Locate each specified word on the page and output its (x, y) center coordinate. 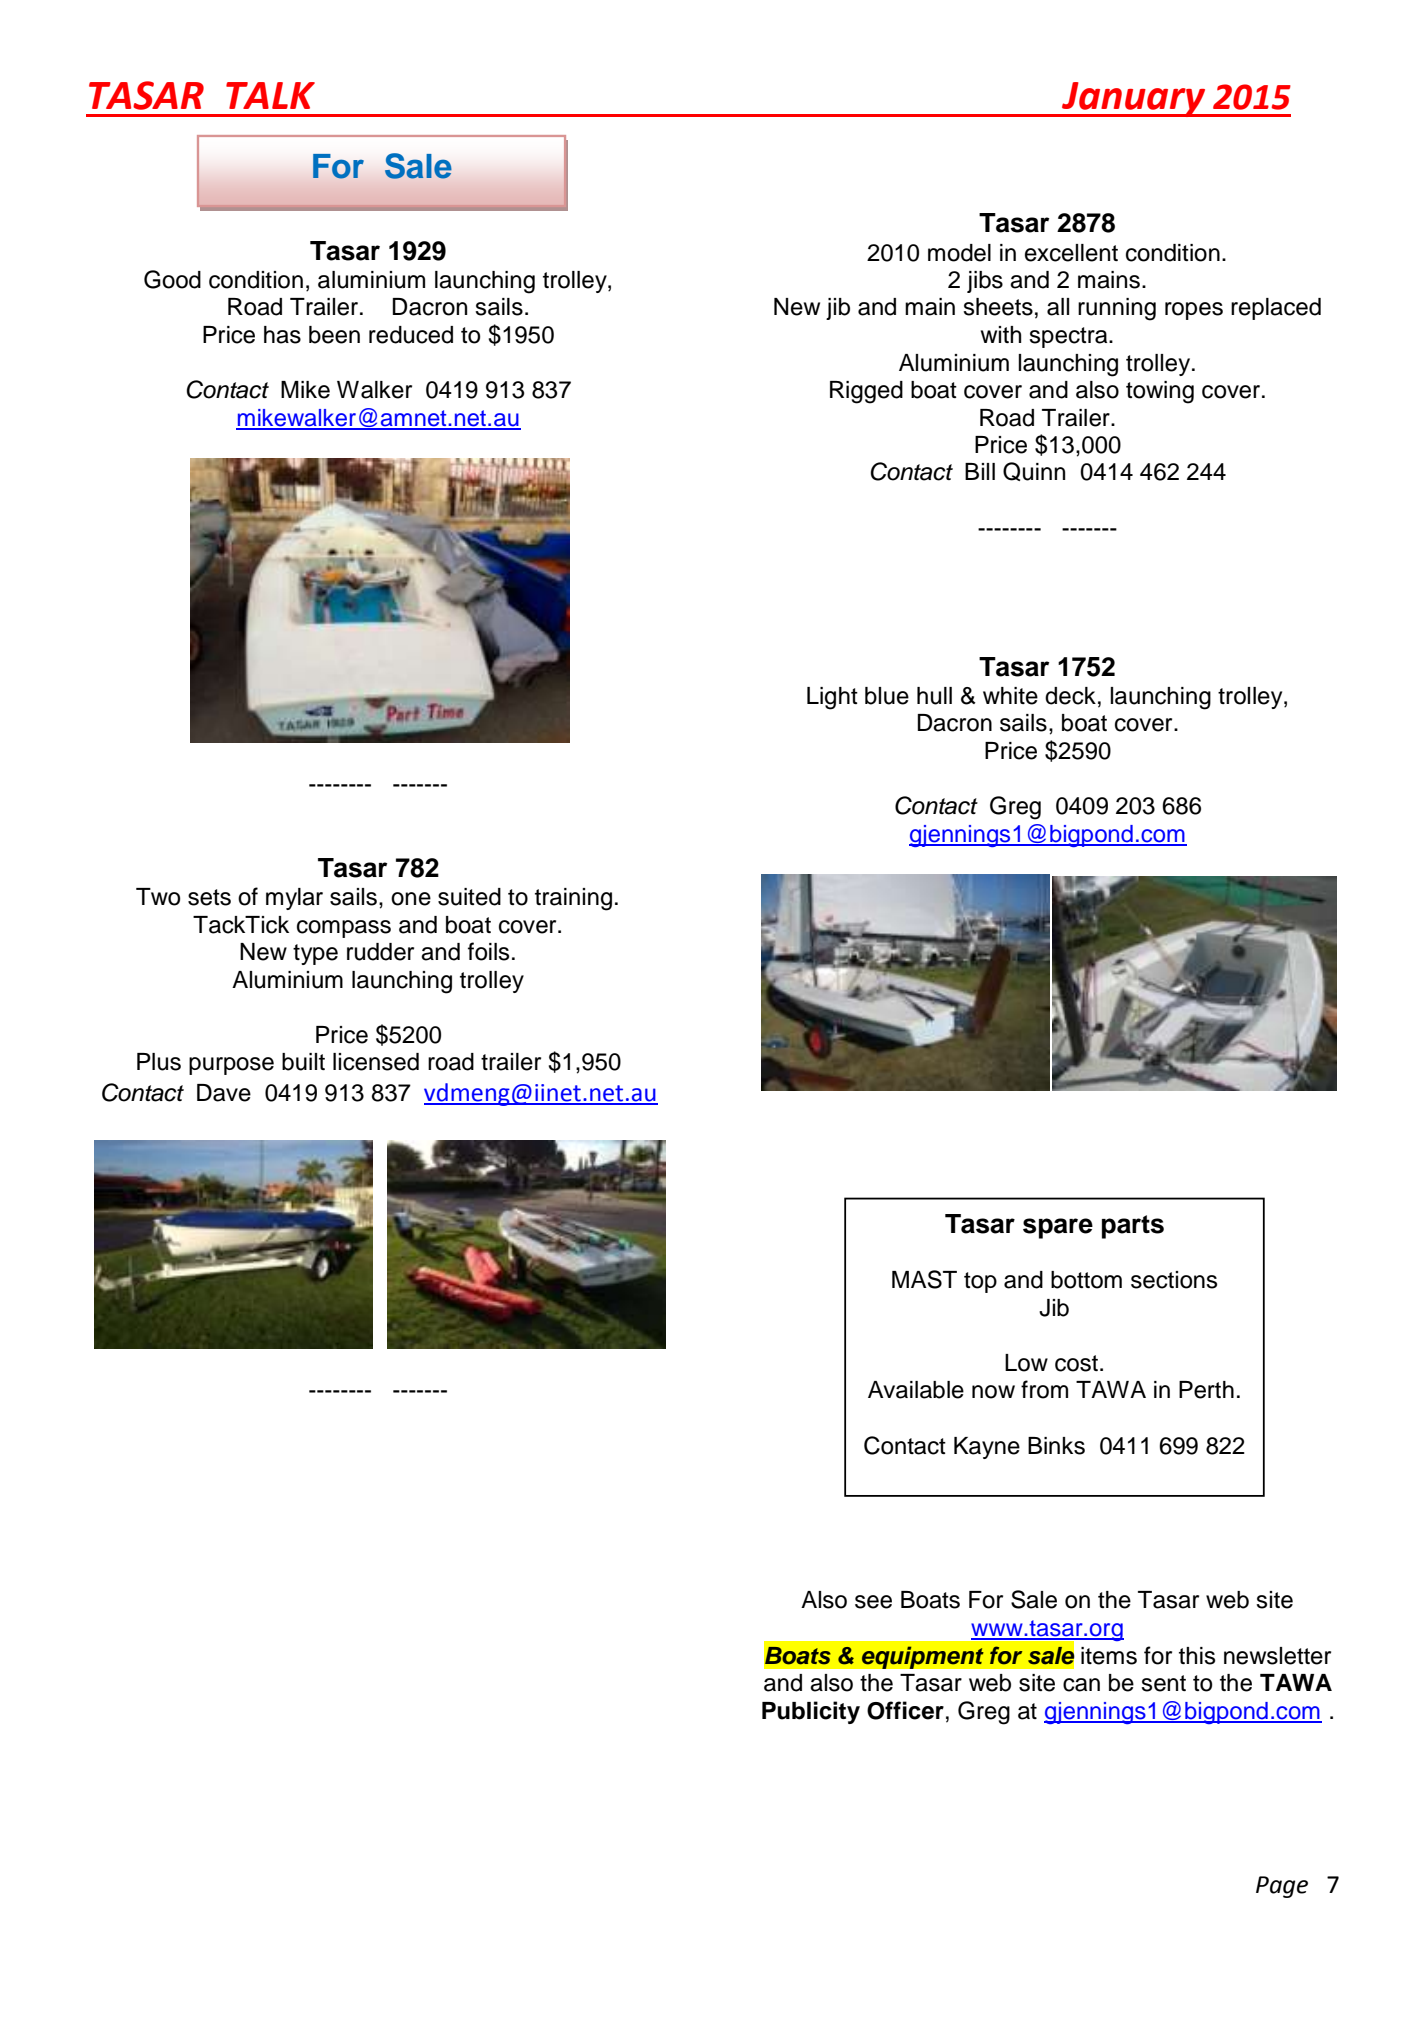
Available (916, 1390)
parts (1133, 1227)
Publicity (811, 1712)
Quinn (1034, 471)
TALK (270, 95)
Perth (1206, 1390)
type (315, 954)
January (1134, 99)
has (282, 335)
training (573, 899)
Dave (224, 1093)
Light (832, 698)
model (959, 253)
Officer (905, 1710)
